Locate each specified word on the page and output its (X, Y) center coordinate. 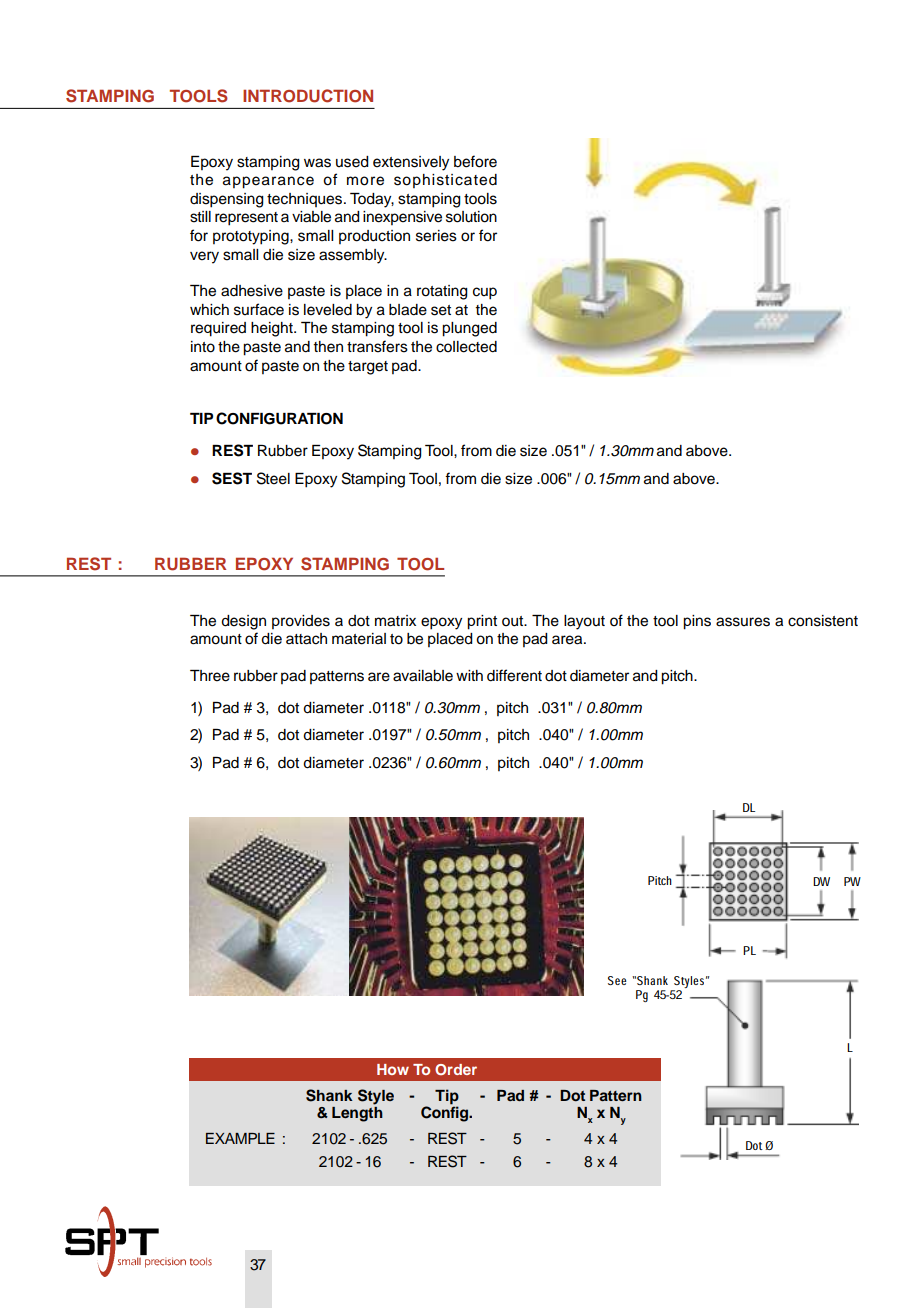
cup (485, 293)
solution (471, 217)
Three (210, 676)
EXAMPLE (240, 1138)
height (273, 329)
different (514, 675)
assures (743, 622)
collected (466, 347)
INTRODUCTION (308, 96)
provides (301, 622)
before (475, 161)
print (482, 622)
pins (697, 622)
